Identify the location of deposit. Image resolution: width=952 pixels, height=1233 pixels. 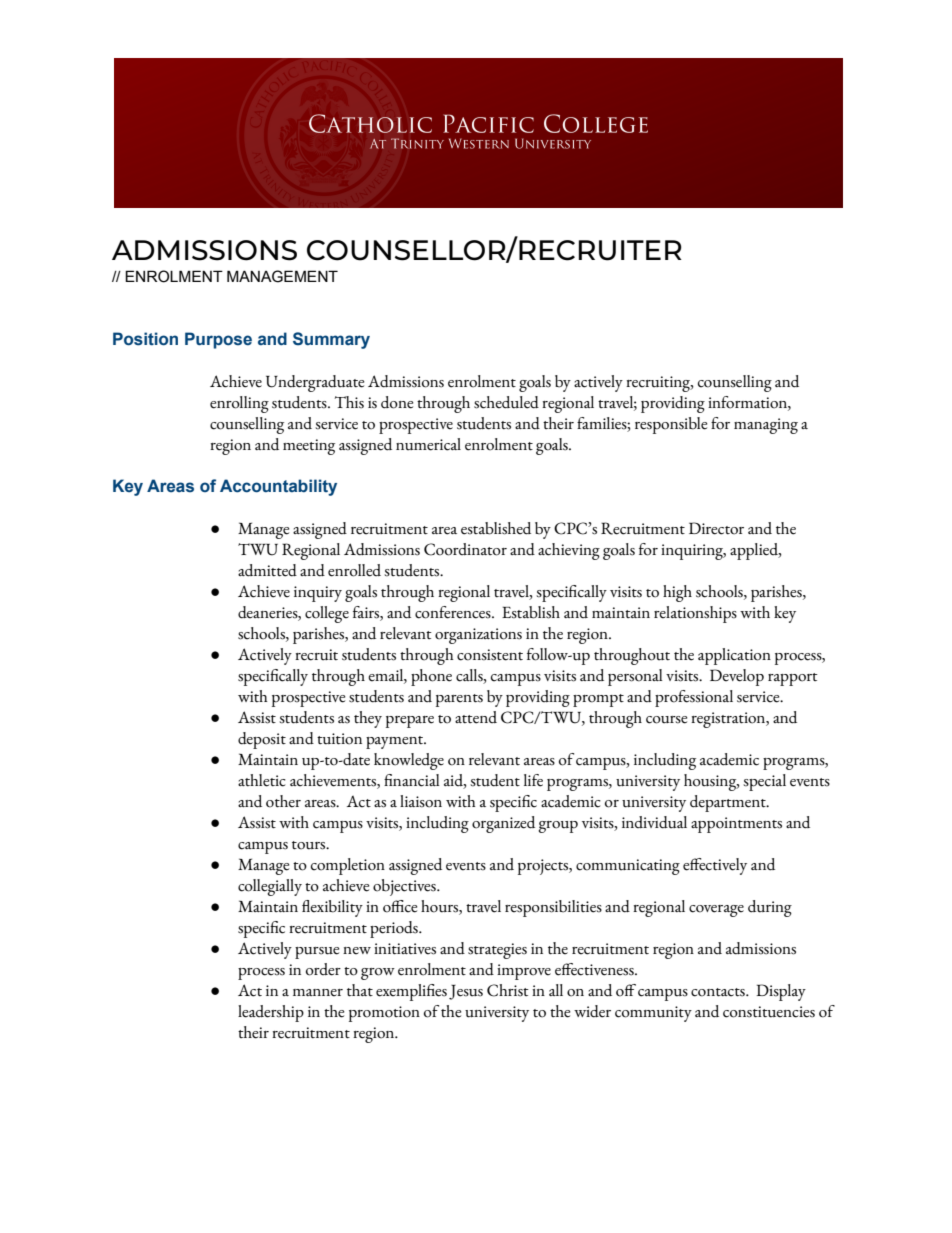
(262, 740).
